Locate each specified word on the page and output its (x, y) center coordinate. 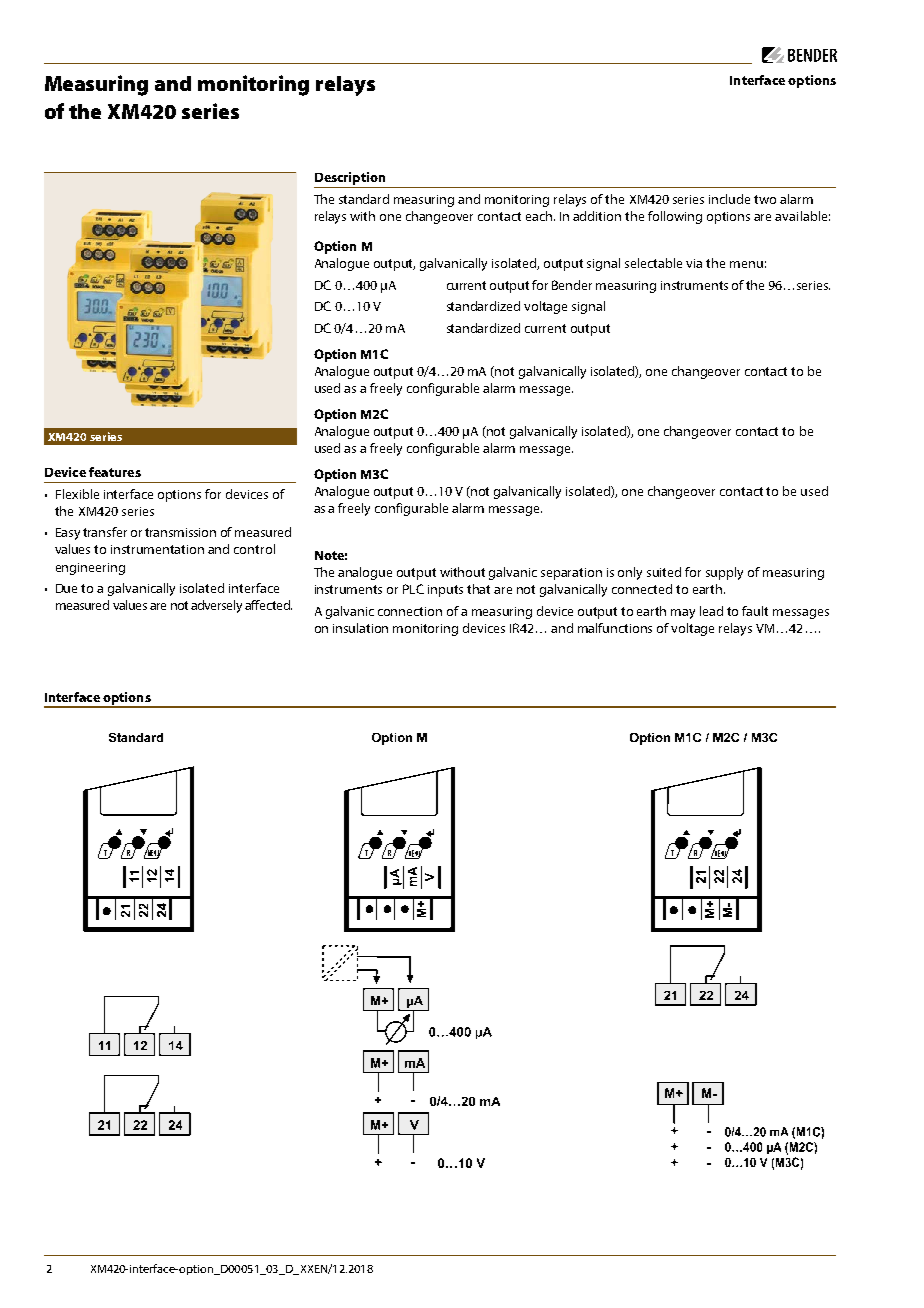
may (683, 614)
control (254, 549)
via (694, 263)
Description (350, 178)
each (540, 216)
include (729, 199)
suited (664, 572)
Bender (572, 285)
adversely (216, 606)
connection (410, 611)
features (115, 472)
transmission (180, 532)
